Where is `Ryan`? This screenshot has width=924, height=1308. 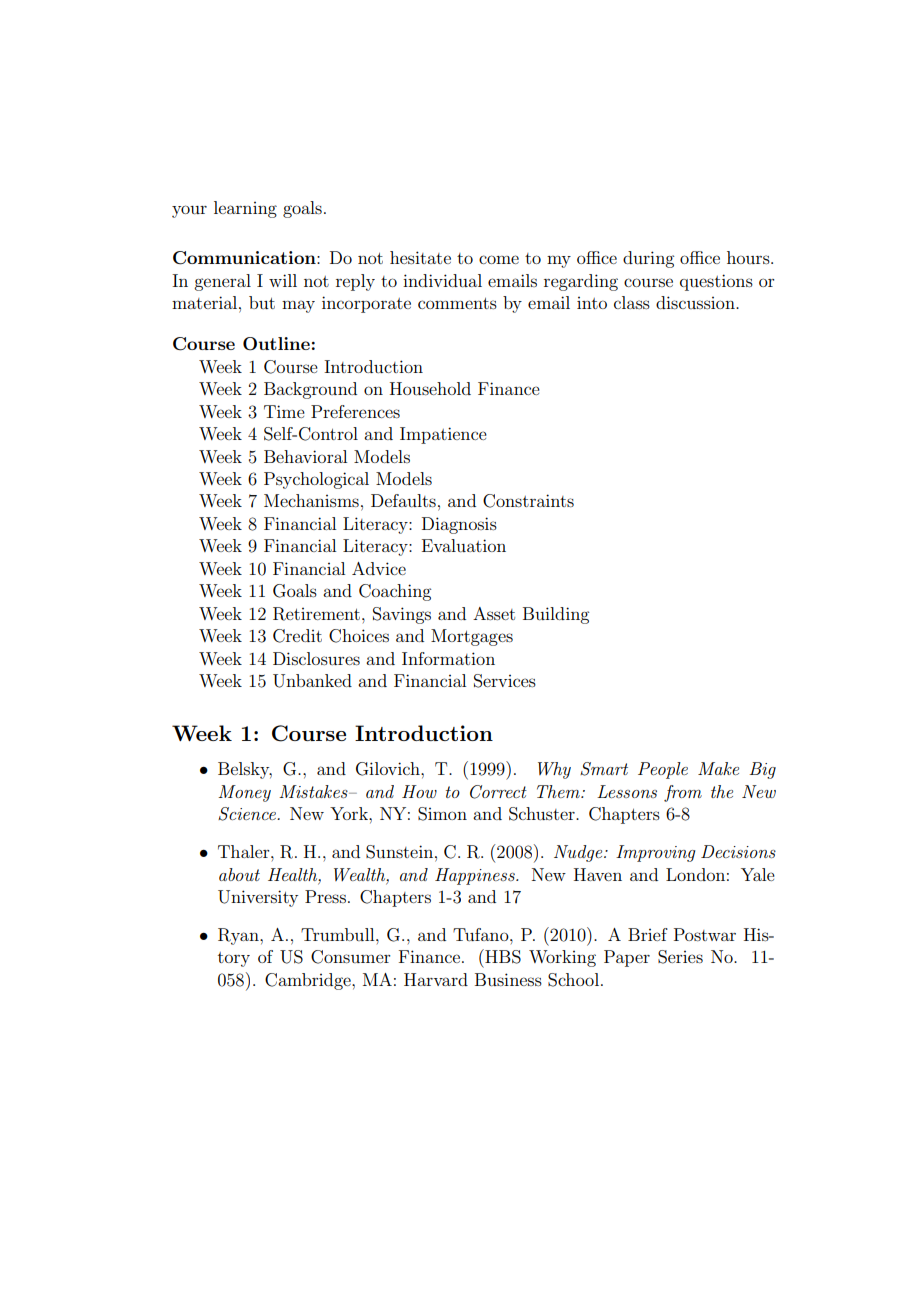
Ryan is located at coordinates (239, 936).
